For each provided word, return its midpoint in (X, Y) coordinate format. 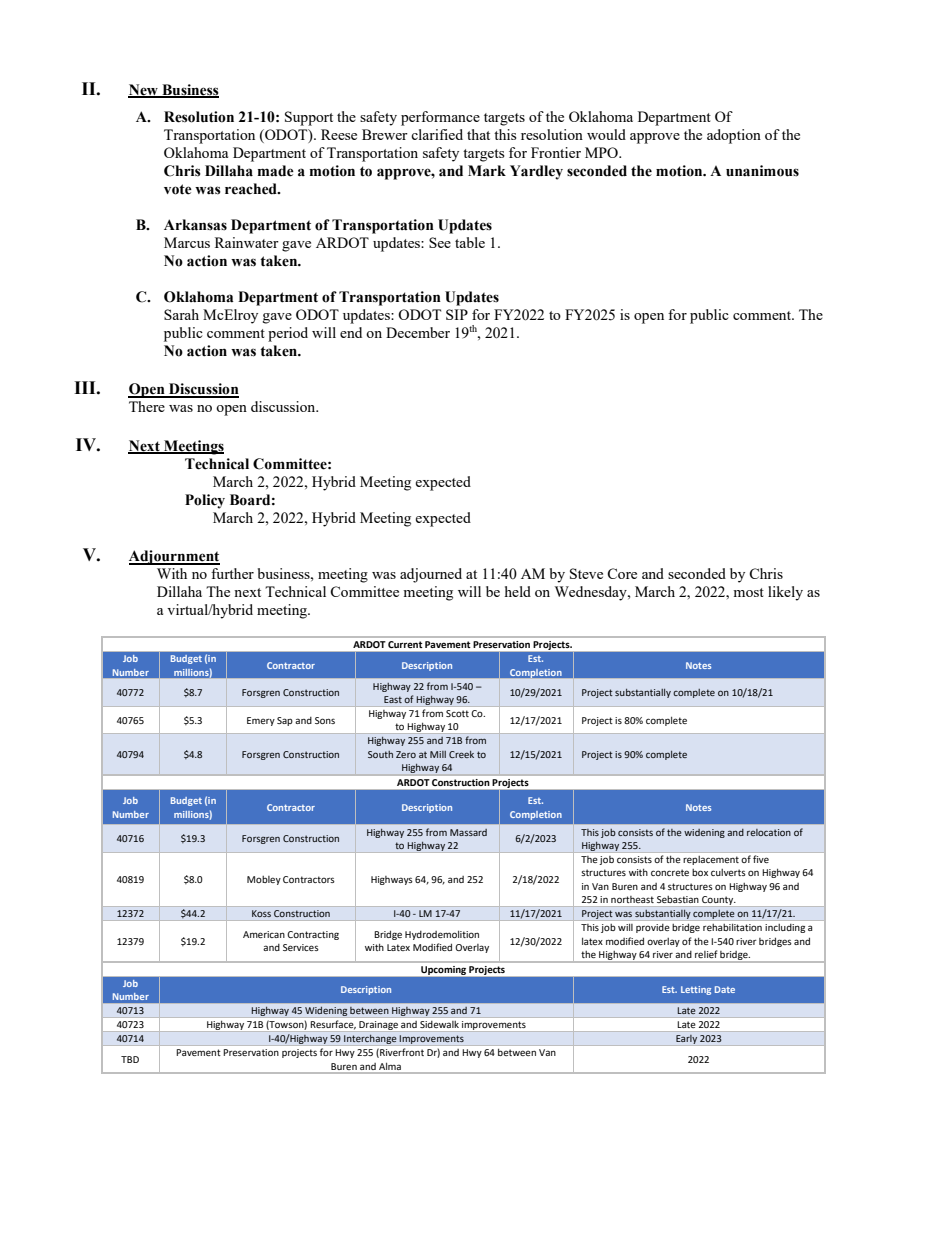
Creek (461, 754)
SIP (457, 314)
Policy (205, 501)
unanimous (762, 171)
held (518, 591)
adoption (734, 136)
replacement (711, 860)
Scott (457, 713)
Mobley (264, 880)
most (748, 592)
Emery (261, 721)
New (144, 91)
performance (440, 118)
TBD (130, 1059)
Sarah (181, 314)
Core (622, 573)
